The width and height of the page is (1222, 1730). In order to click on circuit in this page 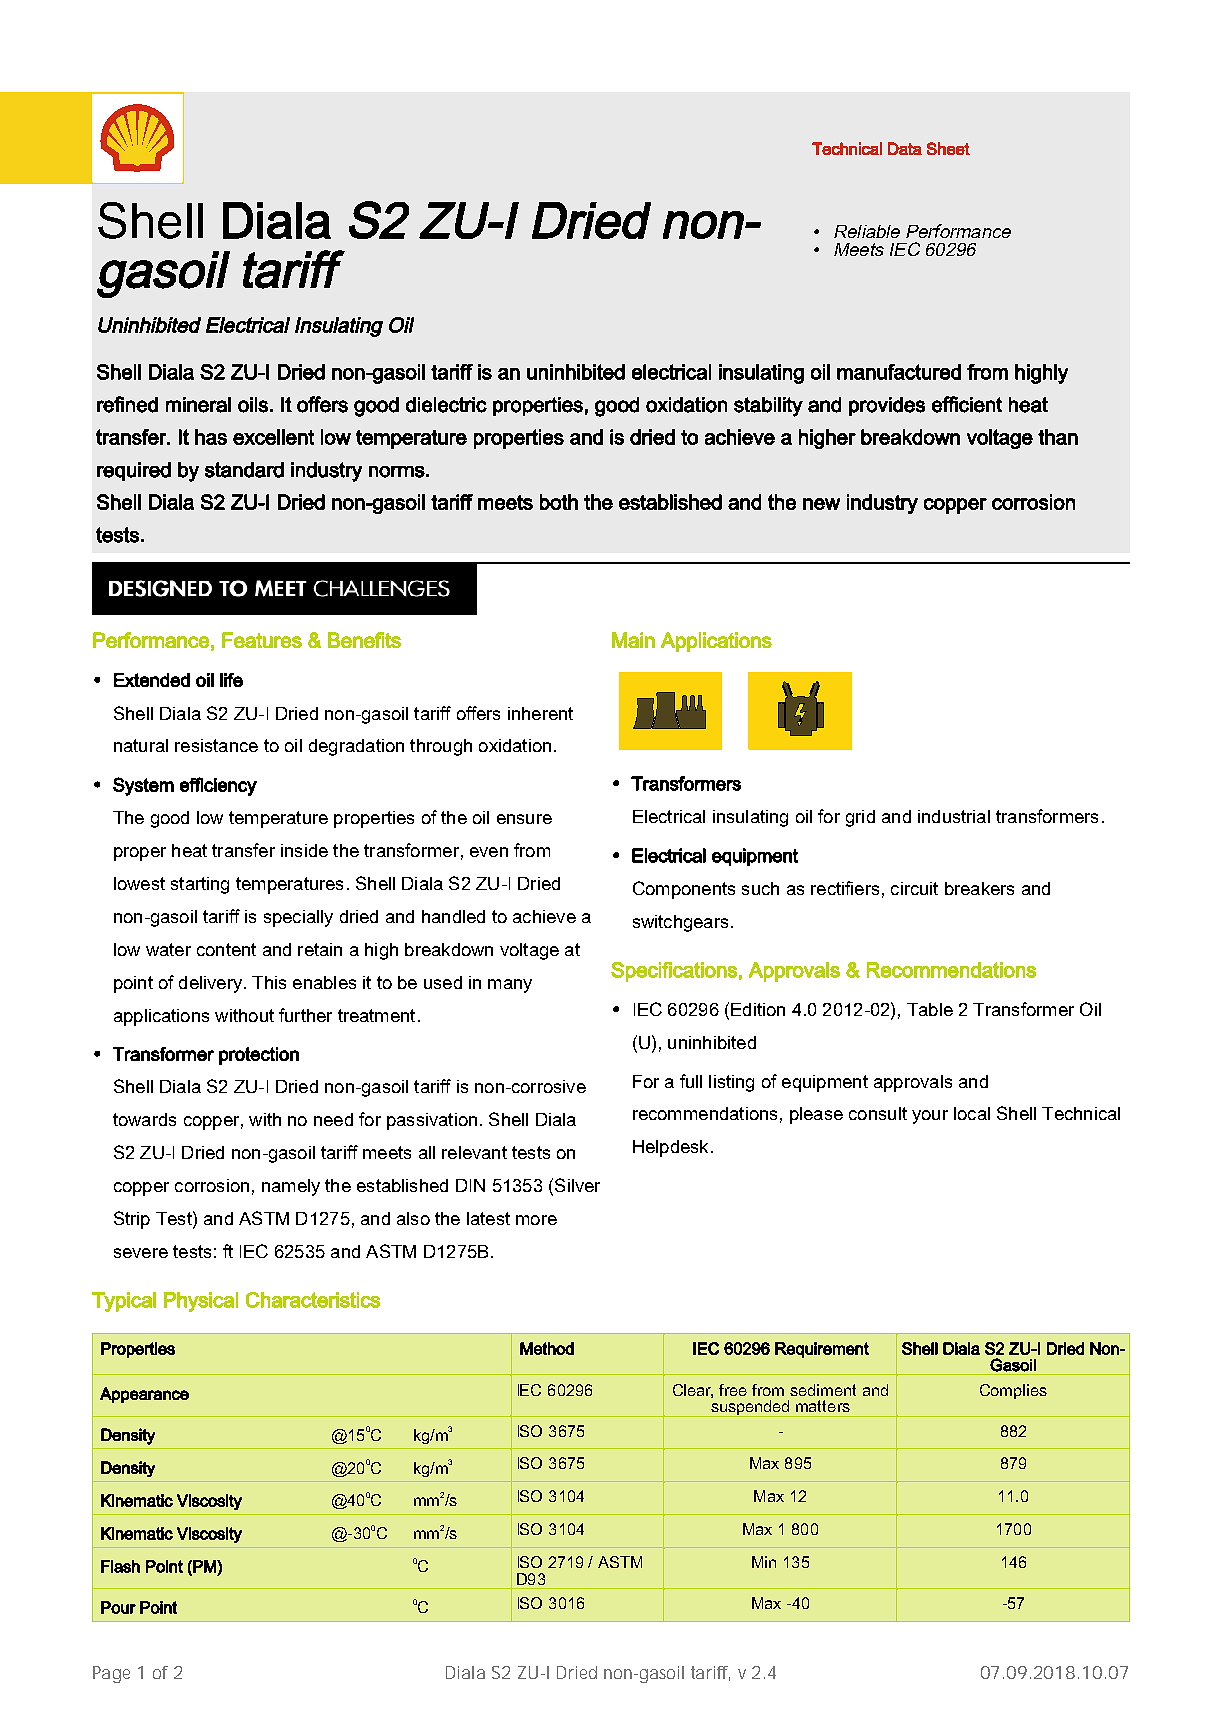, I will do `click(914, 888)`.
